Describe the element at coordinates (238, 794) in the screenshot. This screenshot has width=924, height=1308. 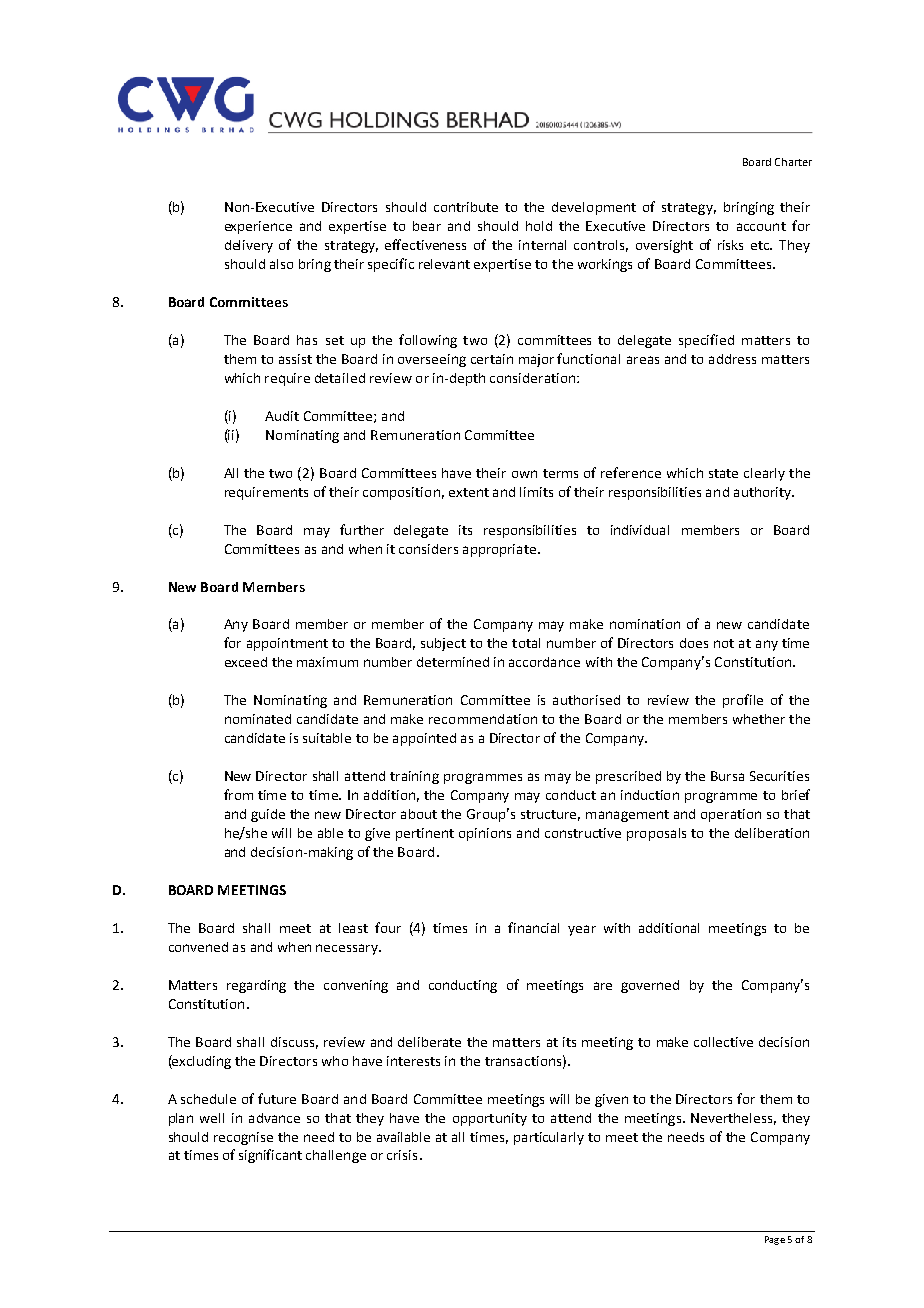
I see `from` at that location.
